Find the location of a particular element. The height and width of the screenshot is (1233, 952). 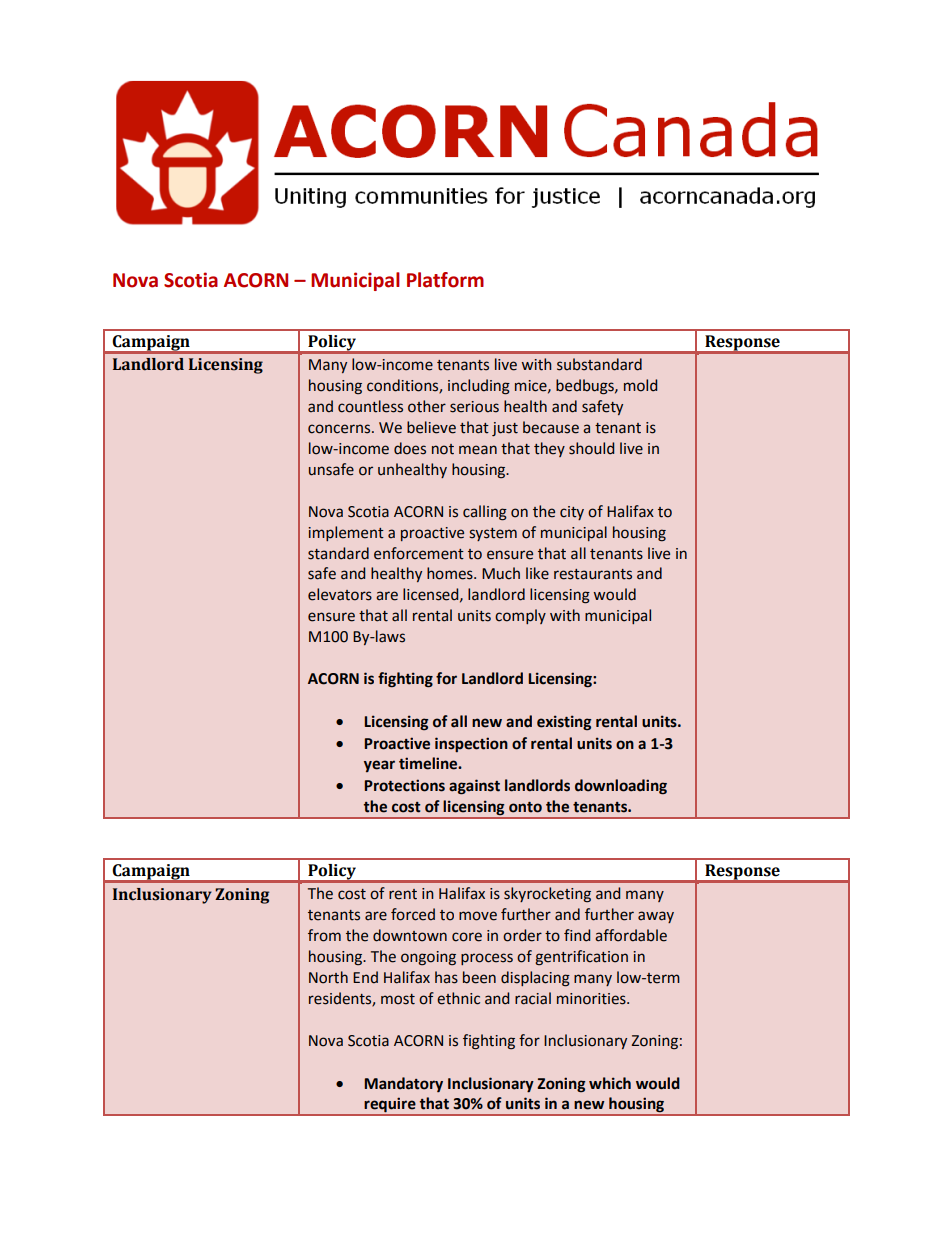

year is located at coordinates (379, 766).
